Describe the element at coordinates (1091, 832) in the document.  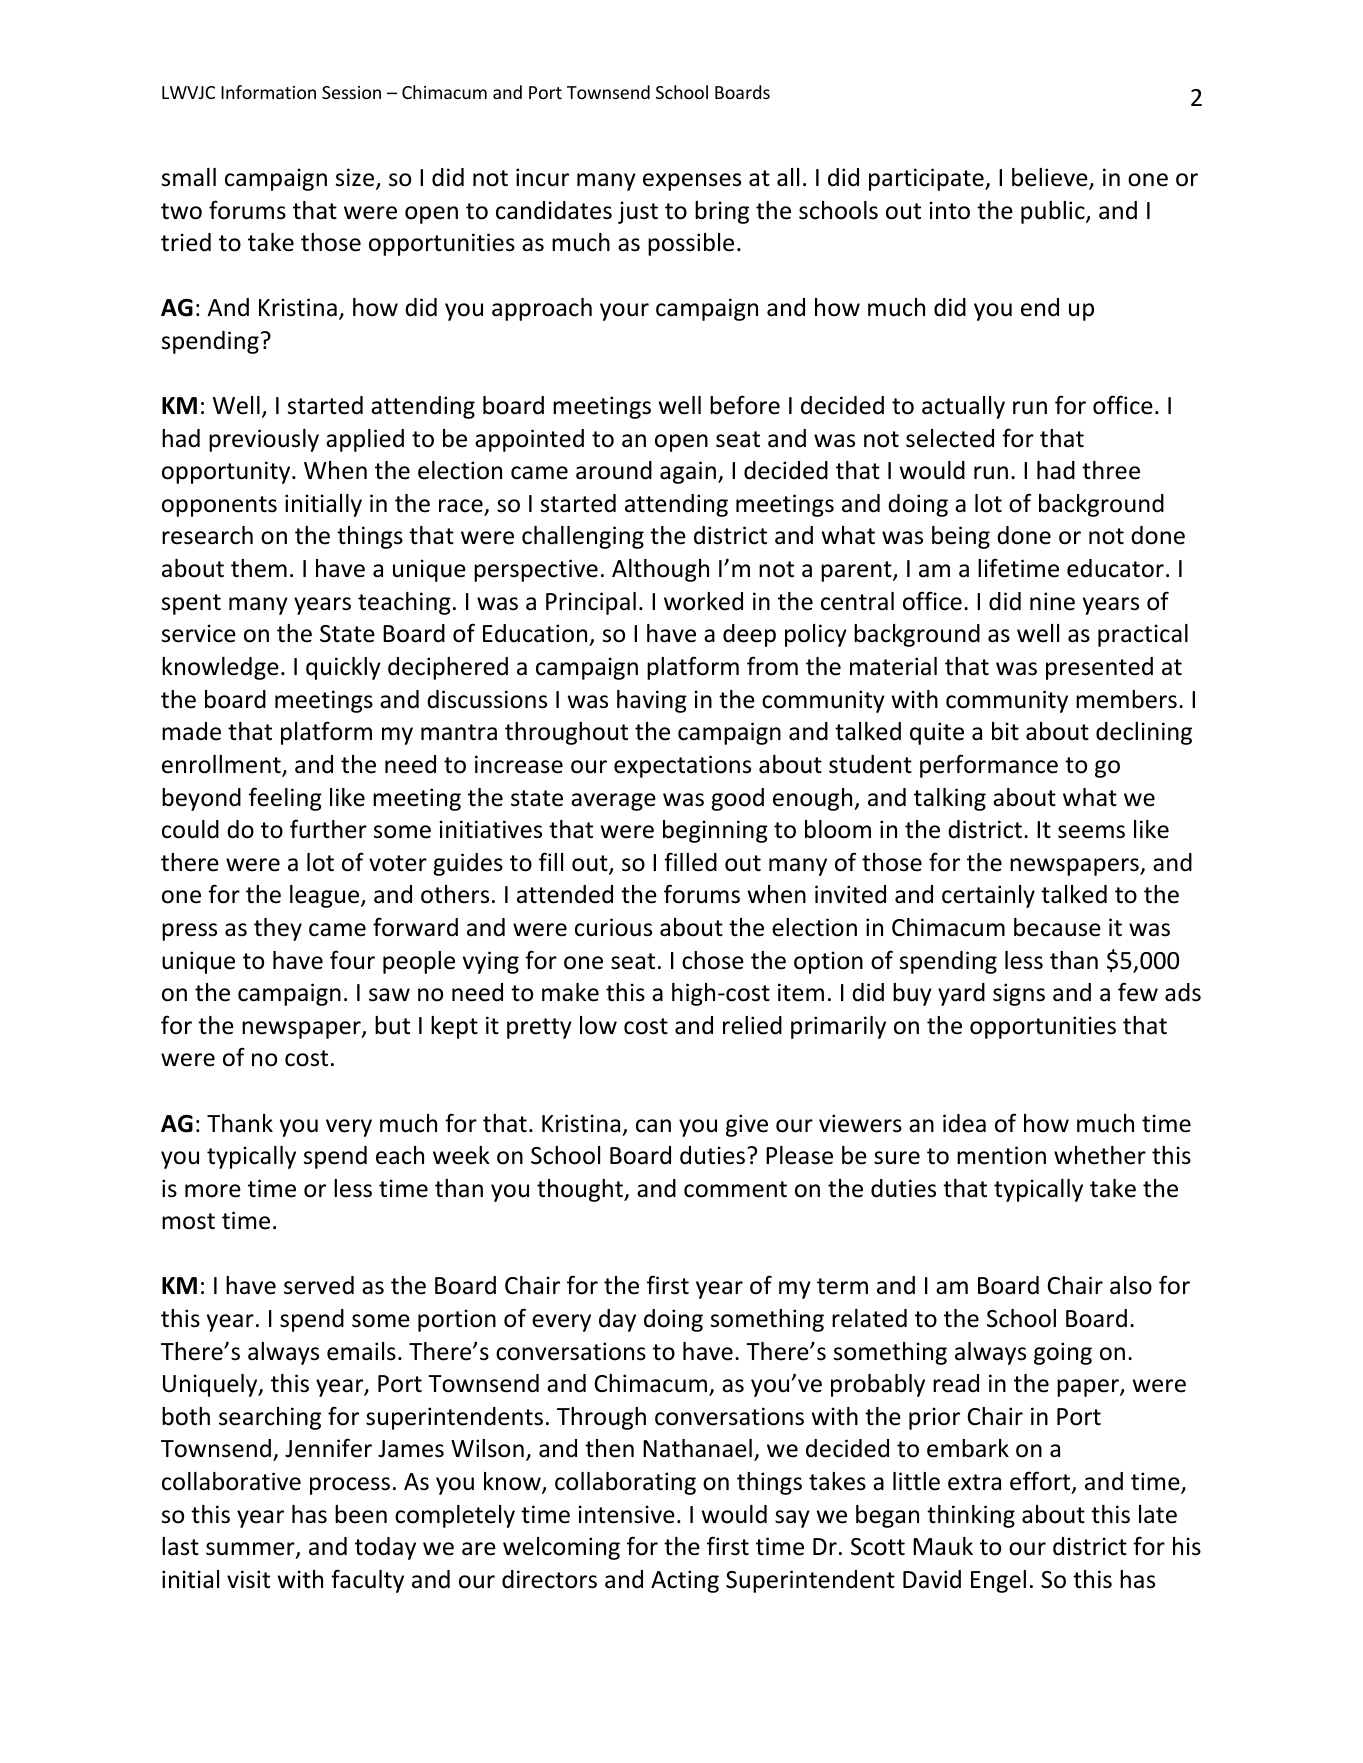
I see `seems` at that location.
